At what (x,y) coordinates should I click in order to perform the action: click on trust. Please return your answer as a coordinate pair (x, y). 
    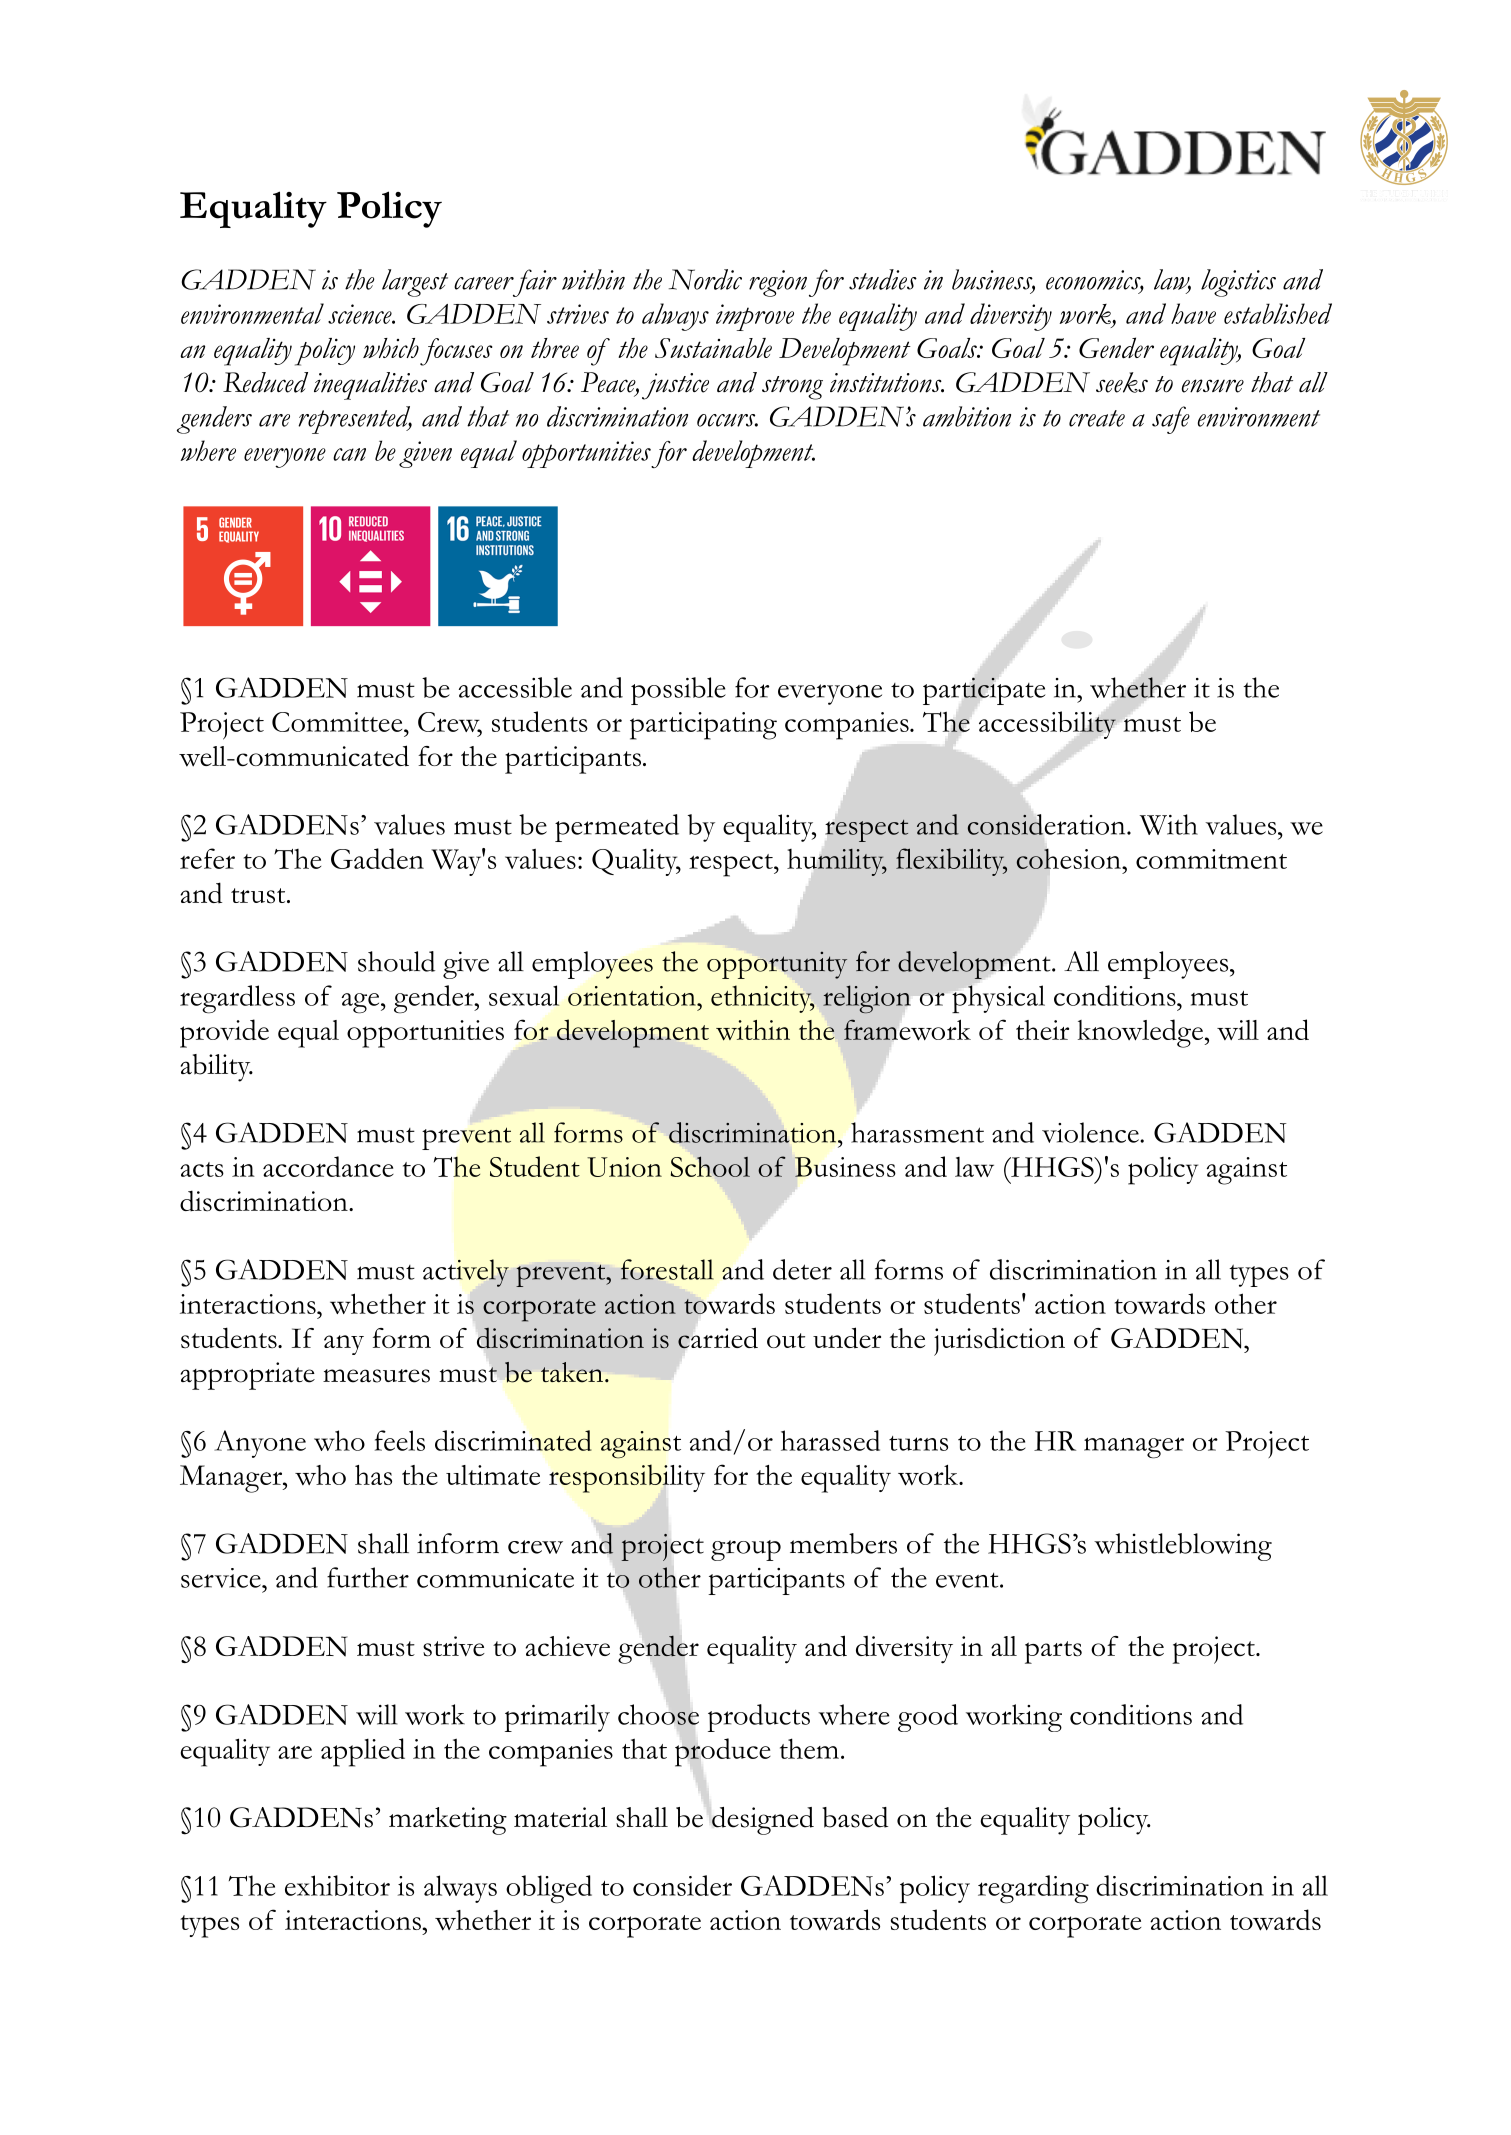
    Looking at the image, I should click on (259, 896).
